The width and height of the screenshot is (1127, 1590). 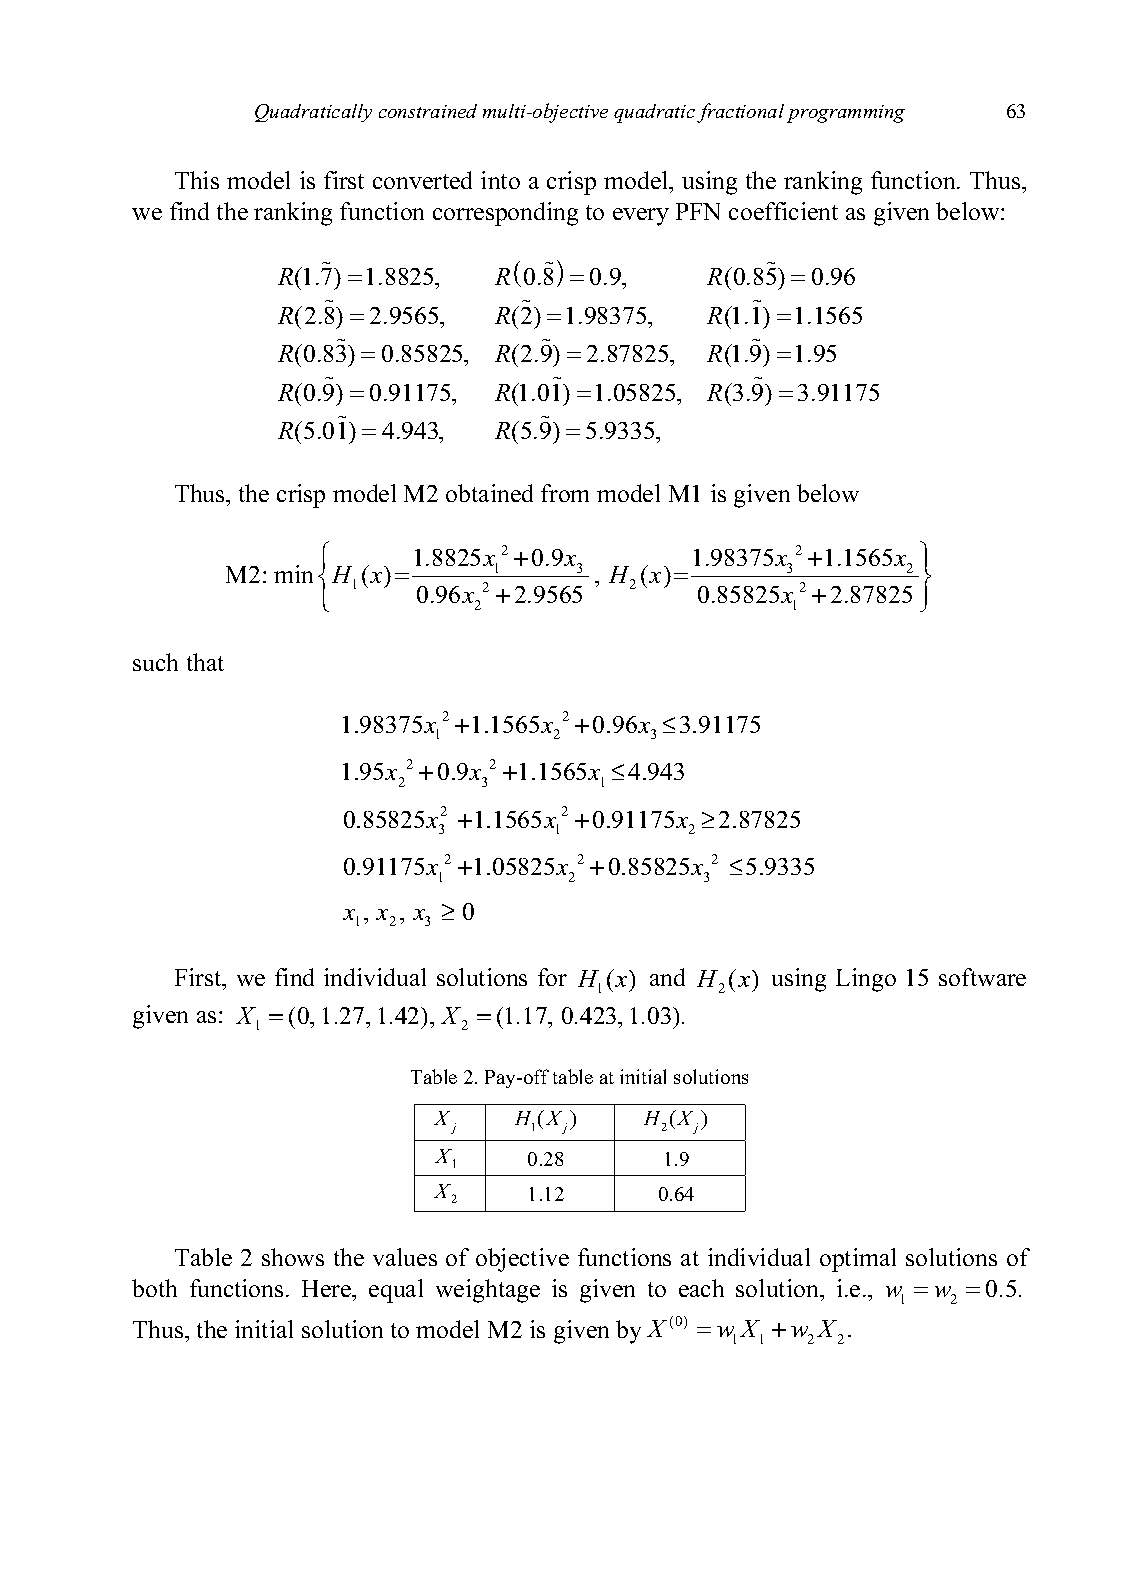 What do you see at coordinates (846, 114) in the screenshot?
I see `programming` at bounding box center [846, 114].
